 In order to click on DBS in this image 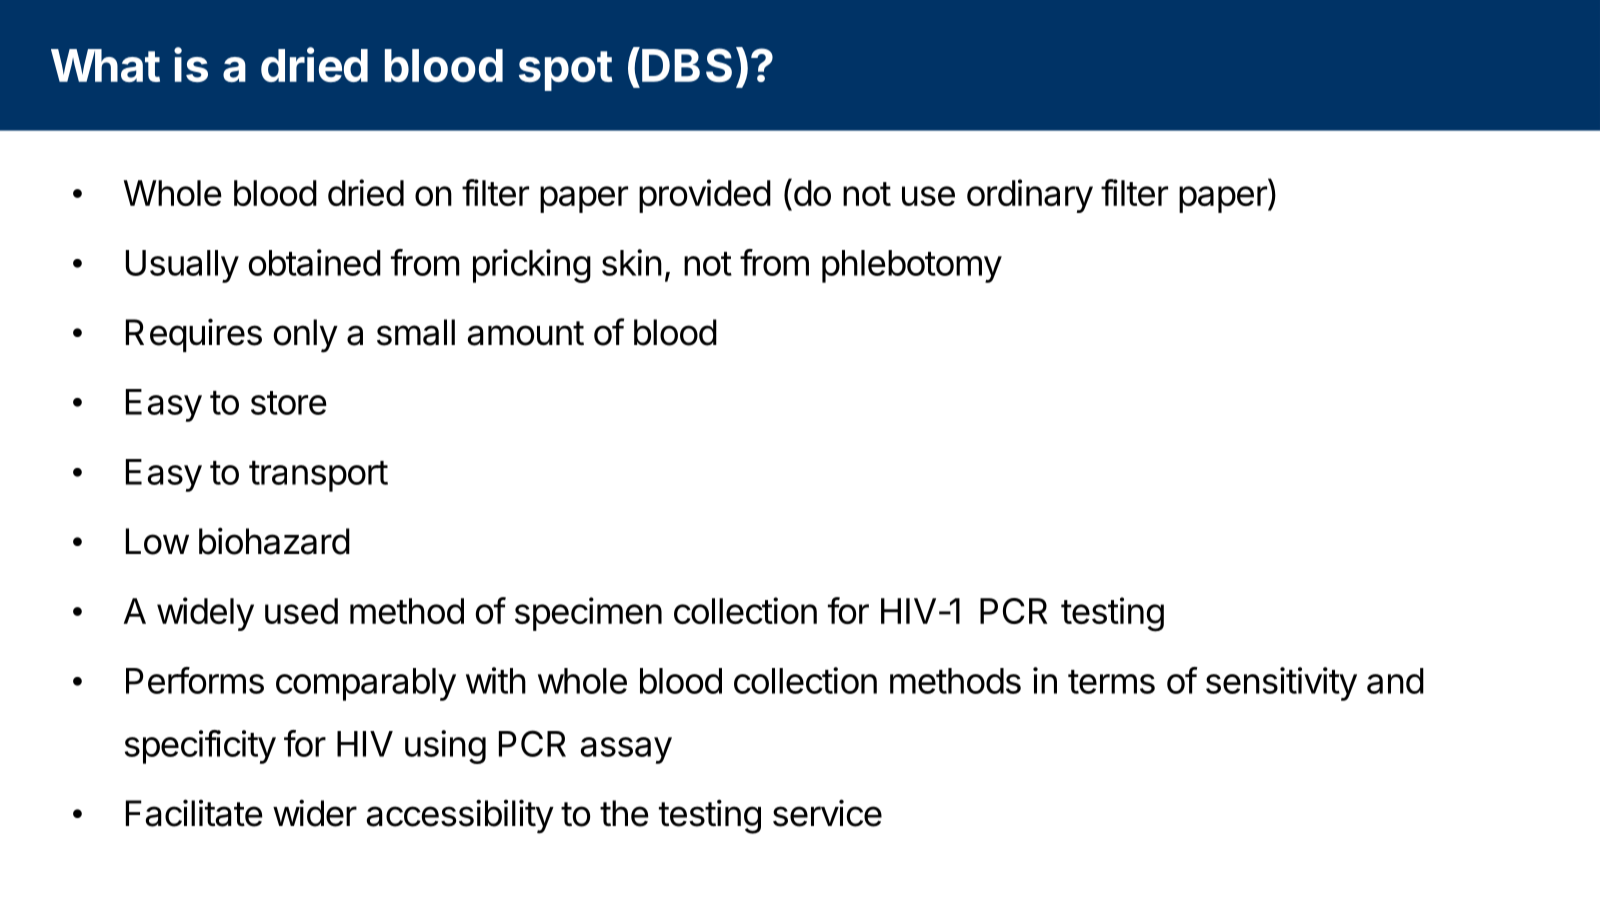, I will do `click(687, 65)`.
